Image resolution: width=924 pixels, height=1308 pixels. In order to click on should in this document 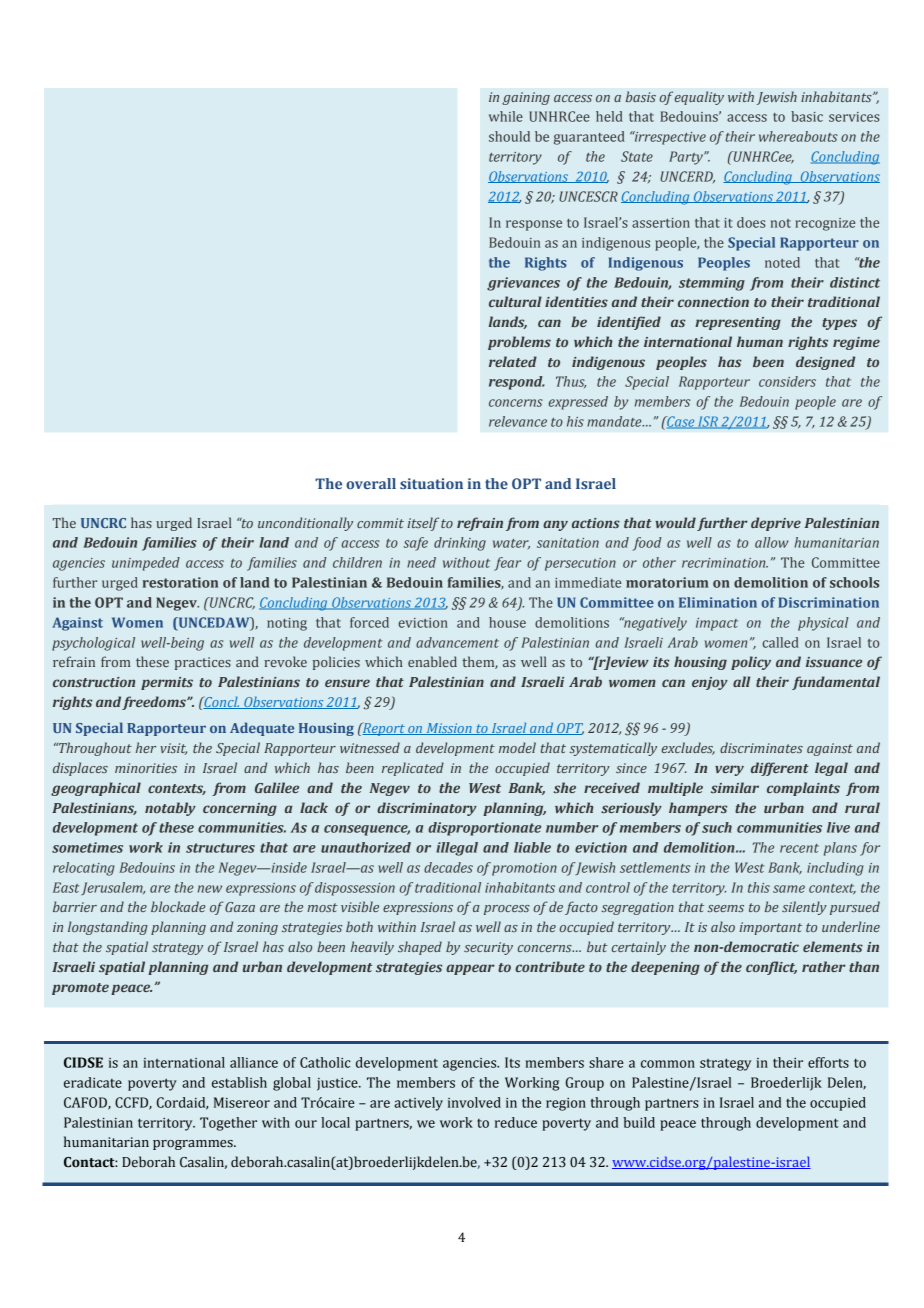, I will do `click(509, 136)`.
